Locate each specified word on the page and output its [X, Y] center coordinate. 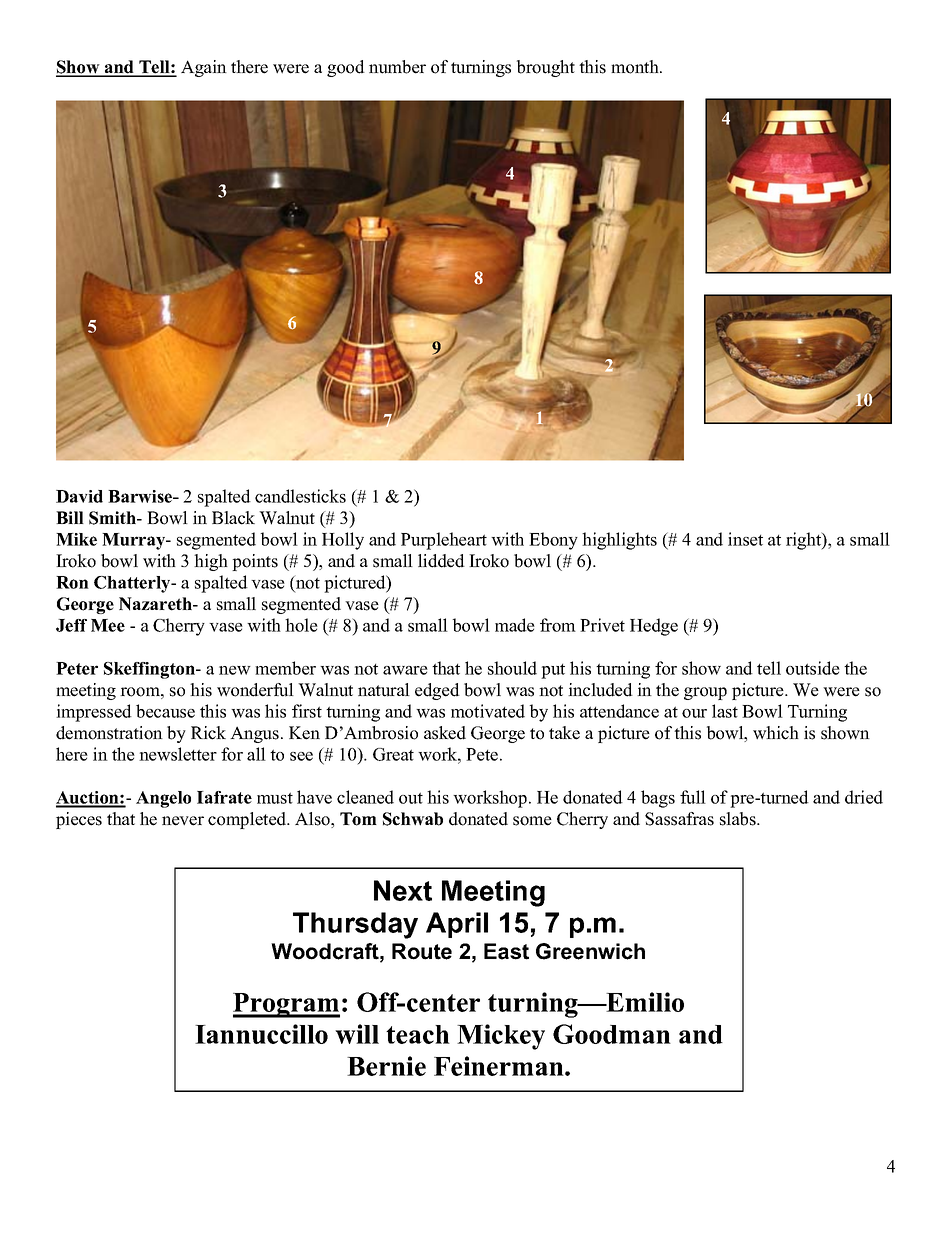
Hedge [654, 627]
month [636, 67]
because [165, 711]
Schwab [413, 819]
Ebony [553, 541]
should [512, 668]
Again [204, 68]
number [397, 67]
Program [286, 1005]
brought [546, 68]
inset [745, 539]
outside [813, 668]
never [183, 821]
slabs [739, 819]
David [79, 496]
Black [233, 518]
